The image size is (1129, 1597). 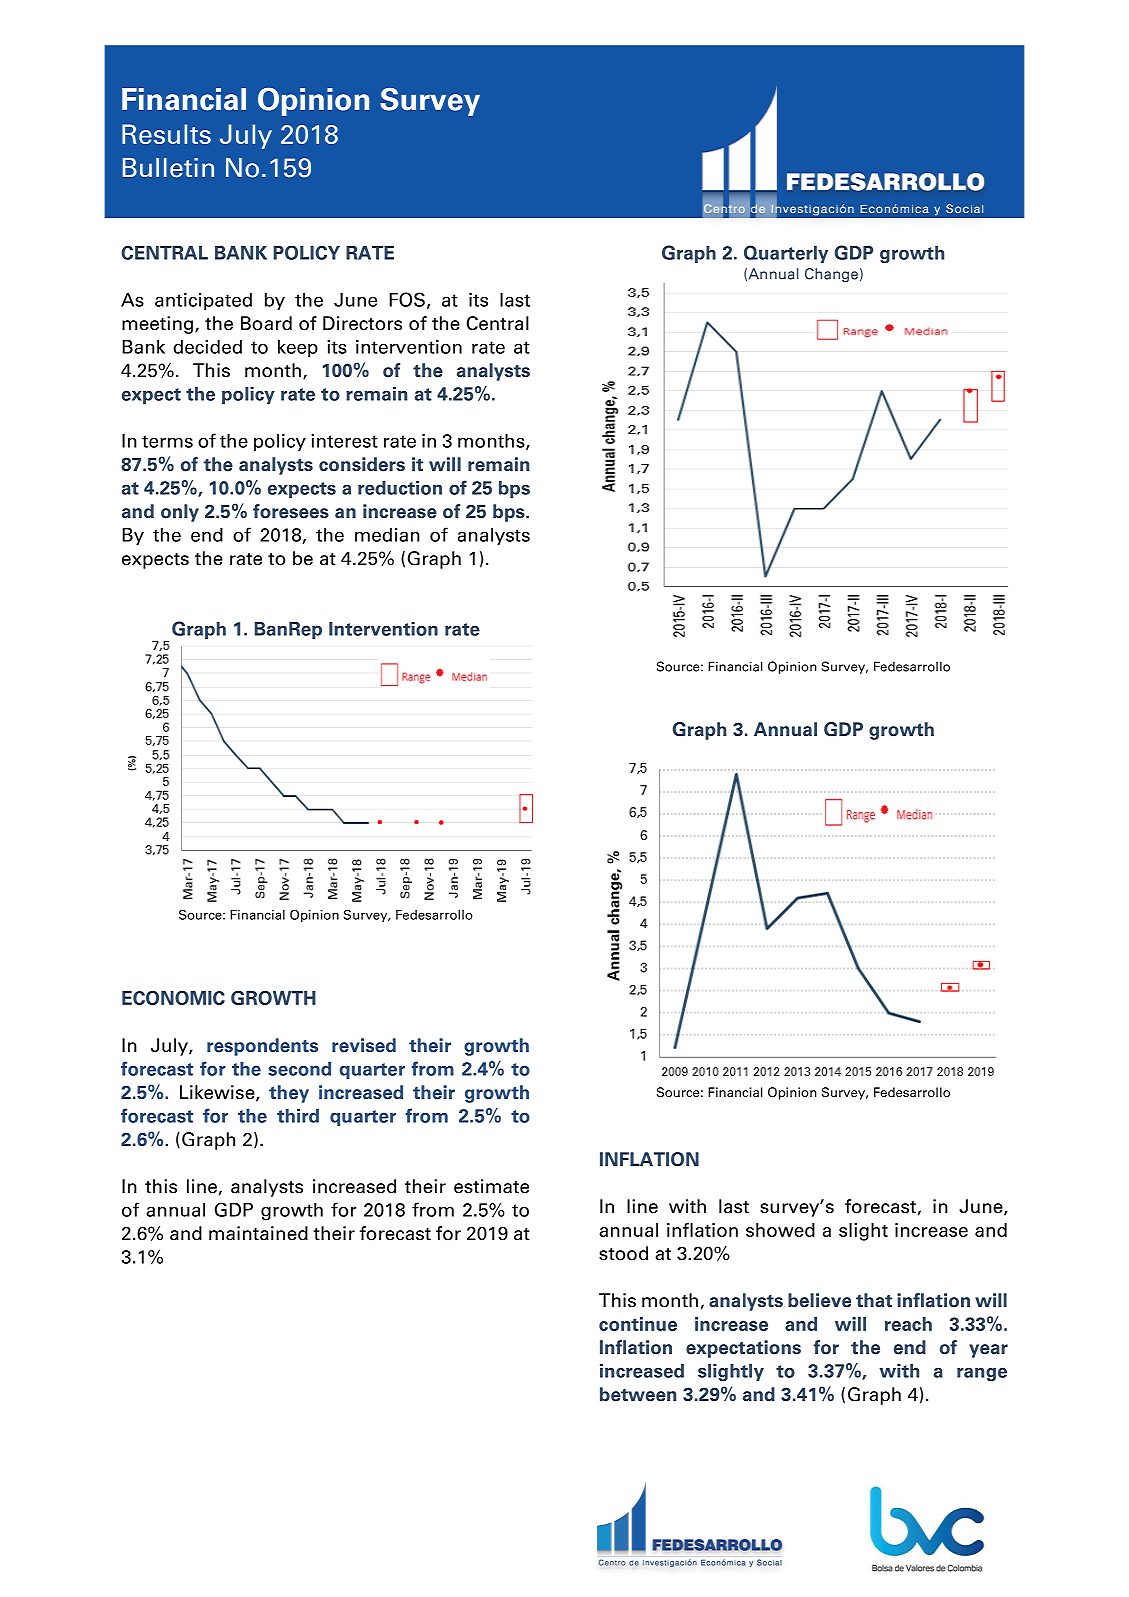 What do you see at coordinates (831, 275) in the screenshot?
I see `Change` at bounding box center [831, 275].
